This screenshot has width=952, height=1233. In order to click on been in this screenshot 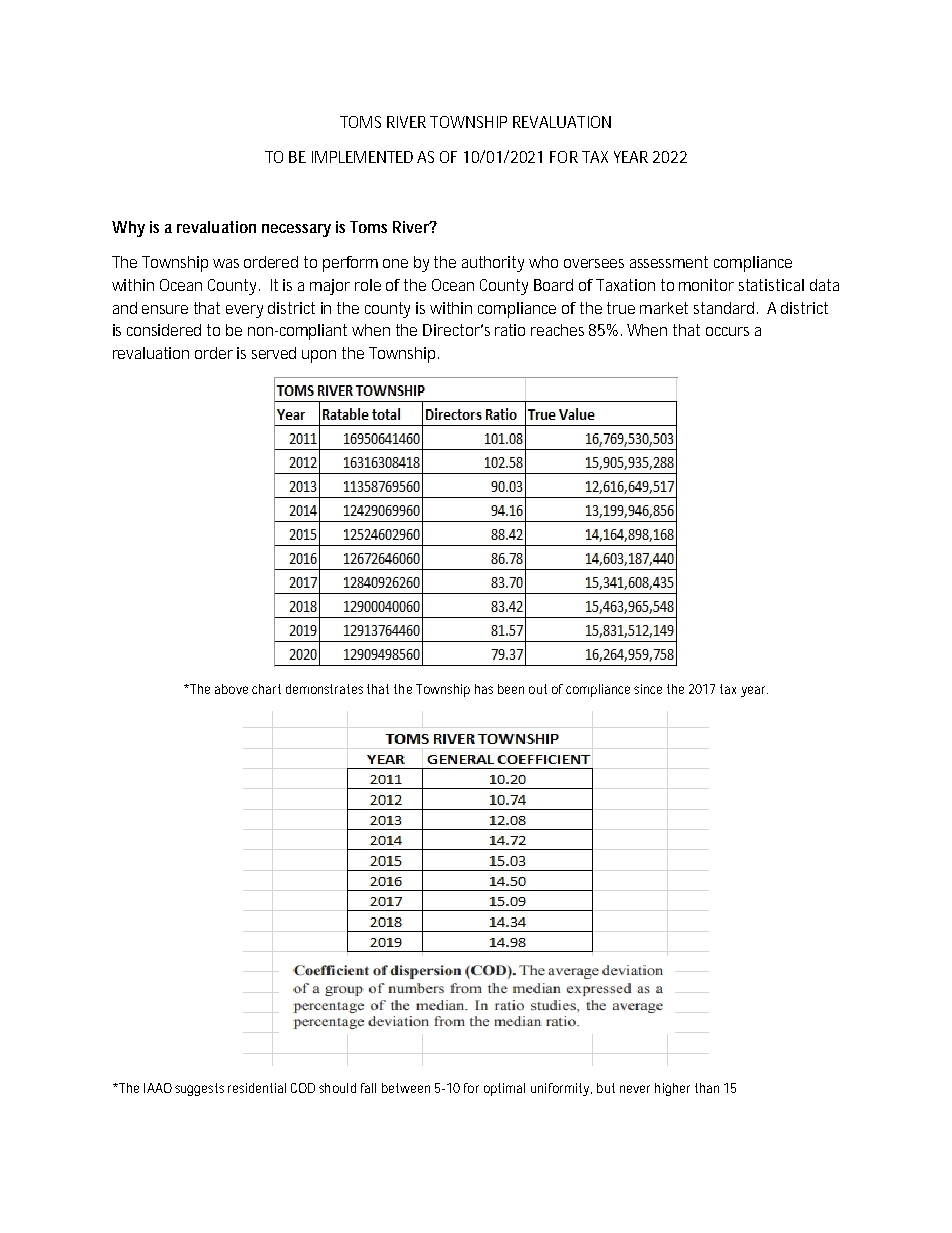, I will do `click(511, 689)`.
